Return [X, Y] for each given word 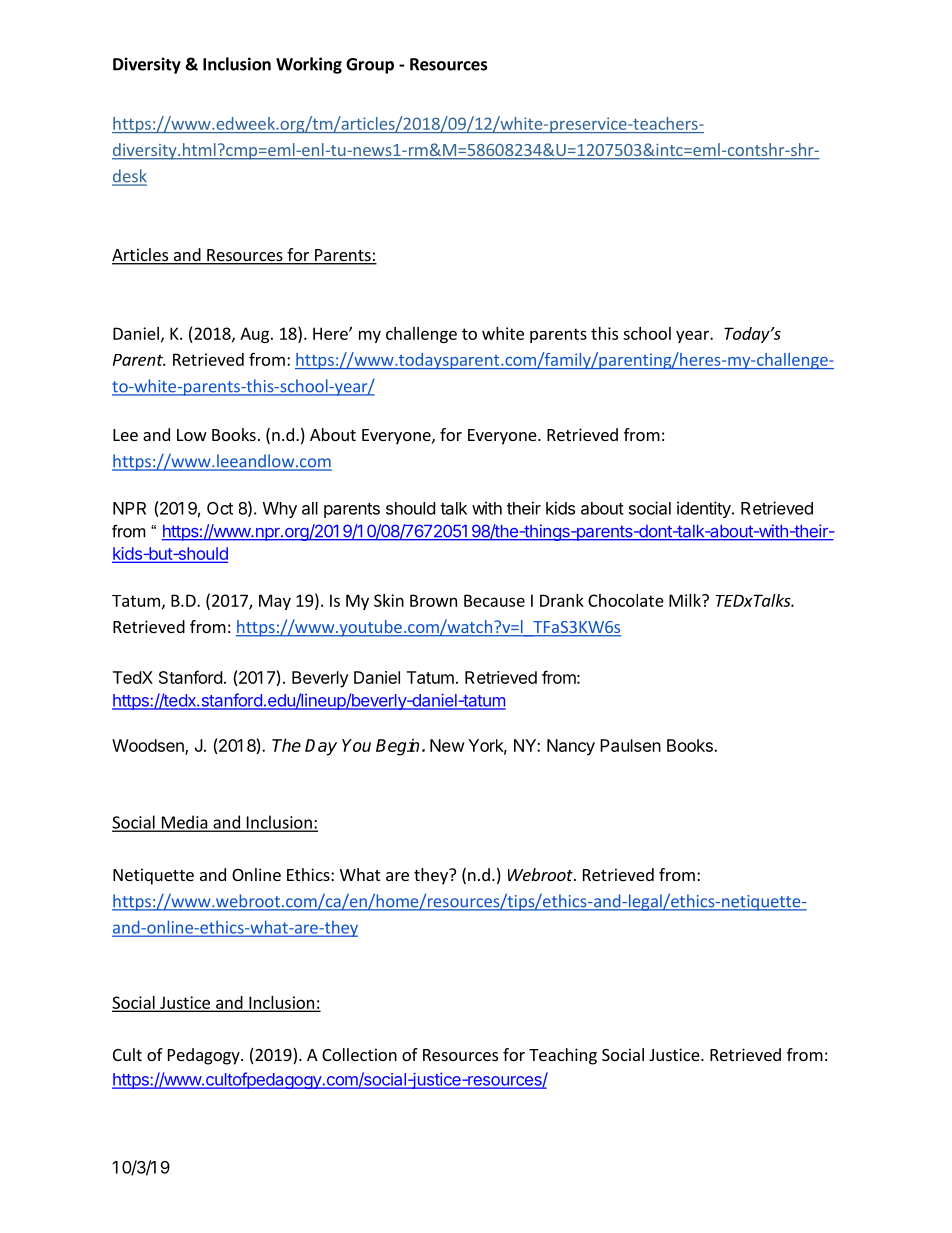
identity [705, 509]
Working [309, 65]
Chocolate [626, 600]
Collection [359, 1054]
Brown [433, 600]
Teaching [563, 1056]
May [275, 602]
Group [370, 66]
